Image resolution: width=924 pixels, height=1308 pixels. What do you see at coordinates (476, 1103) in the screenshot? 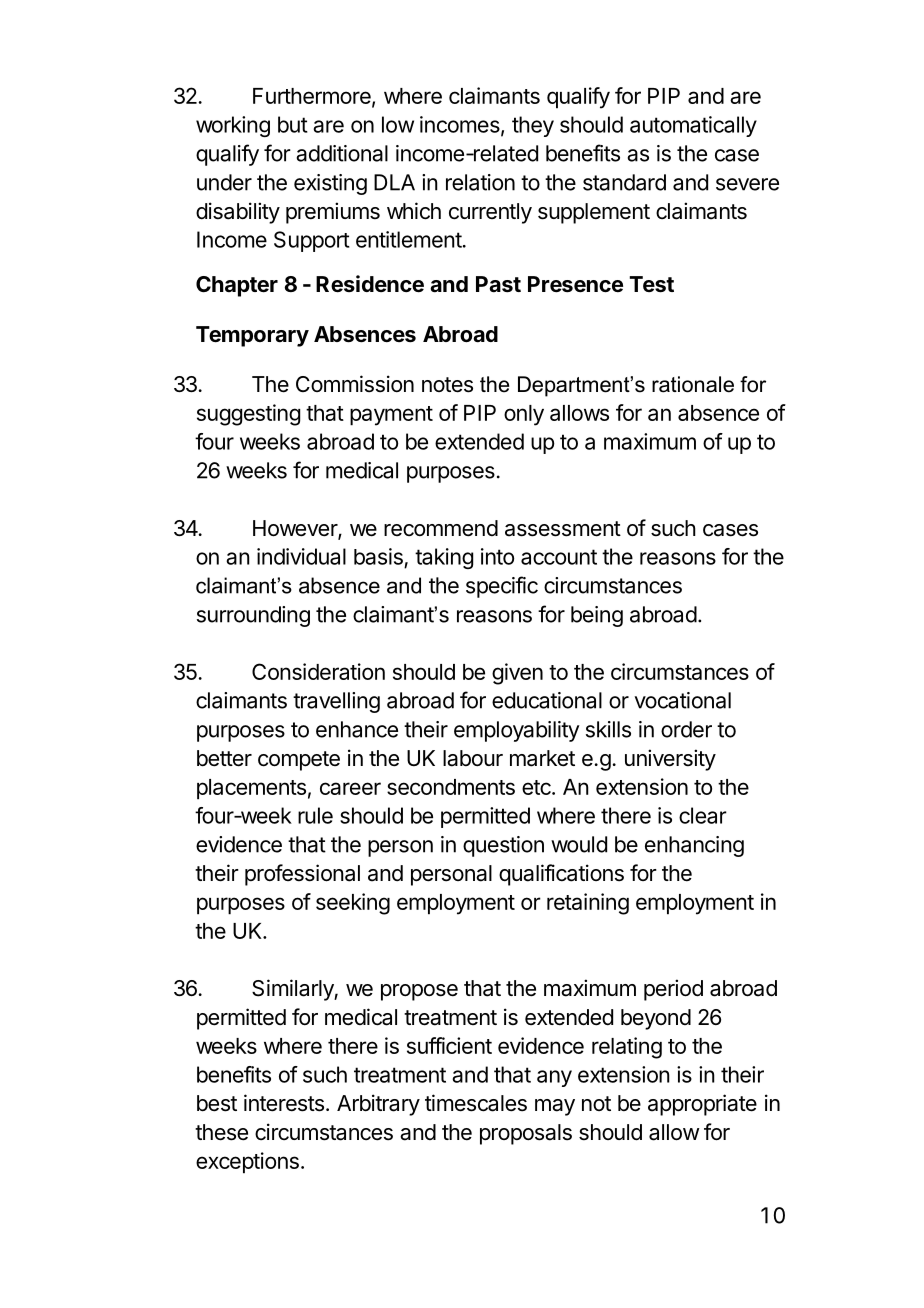
I see `timescales` at bounding box center [476, 1103].
